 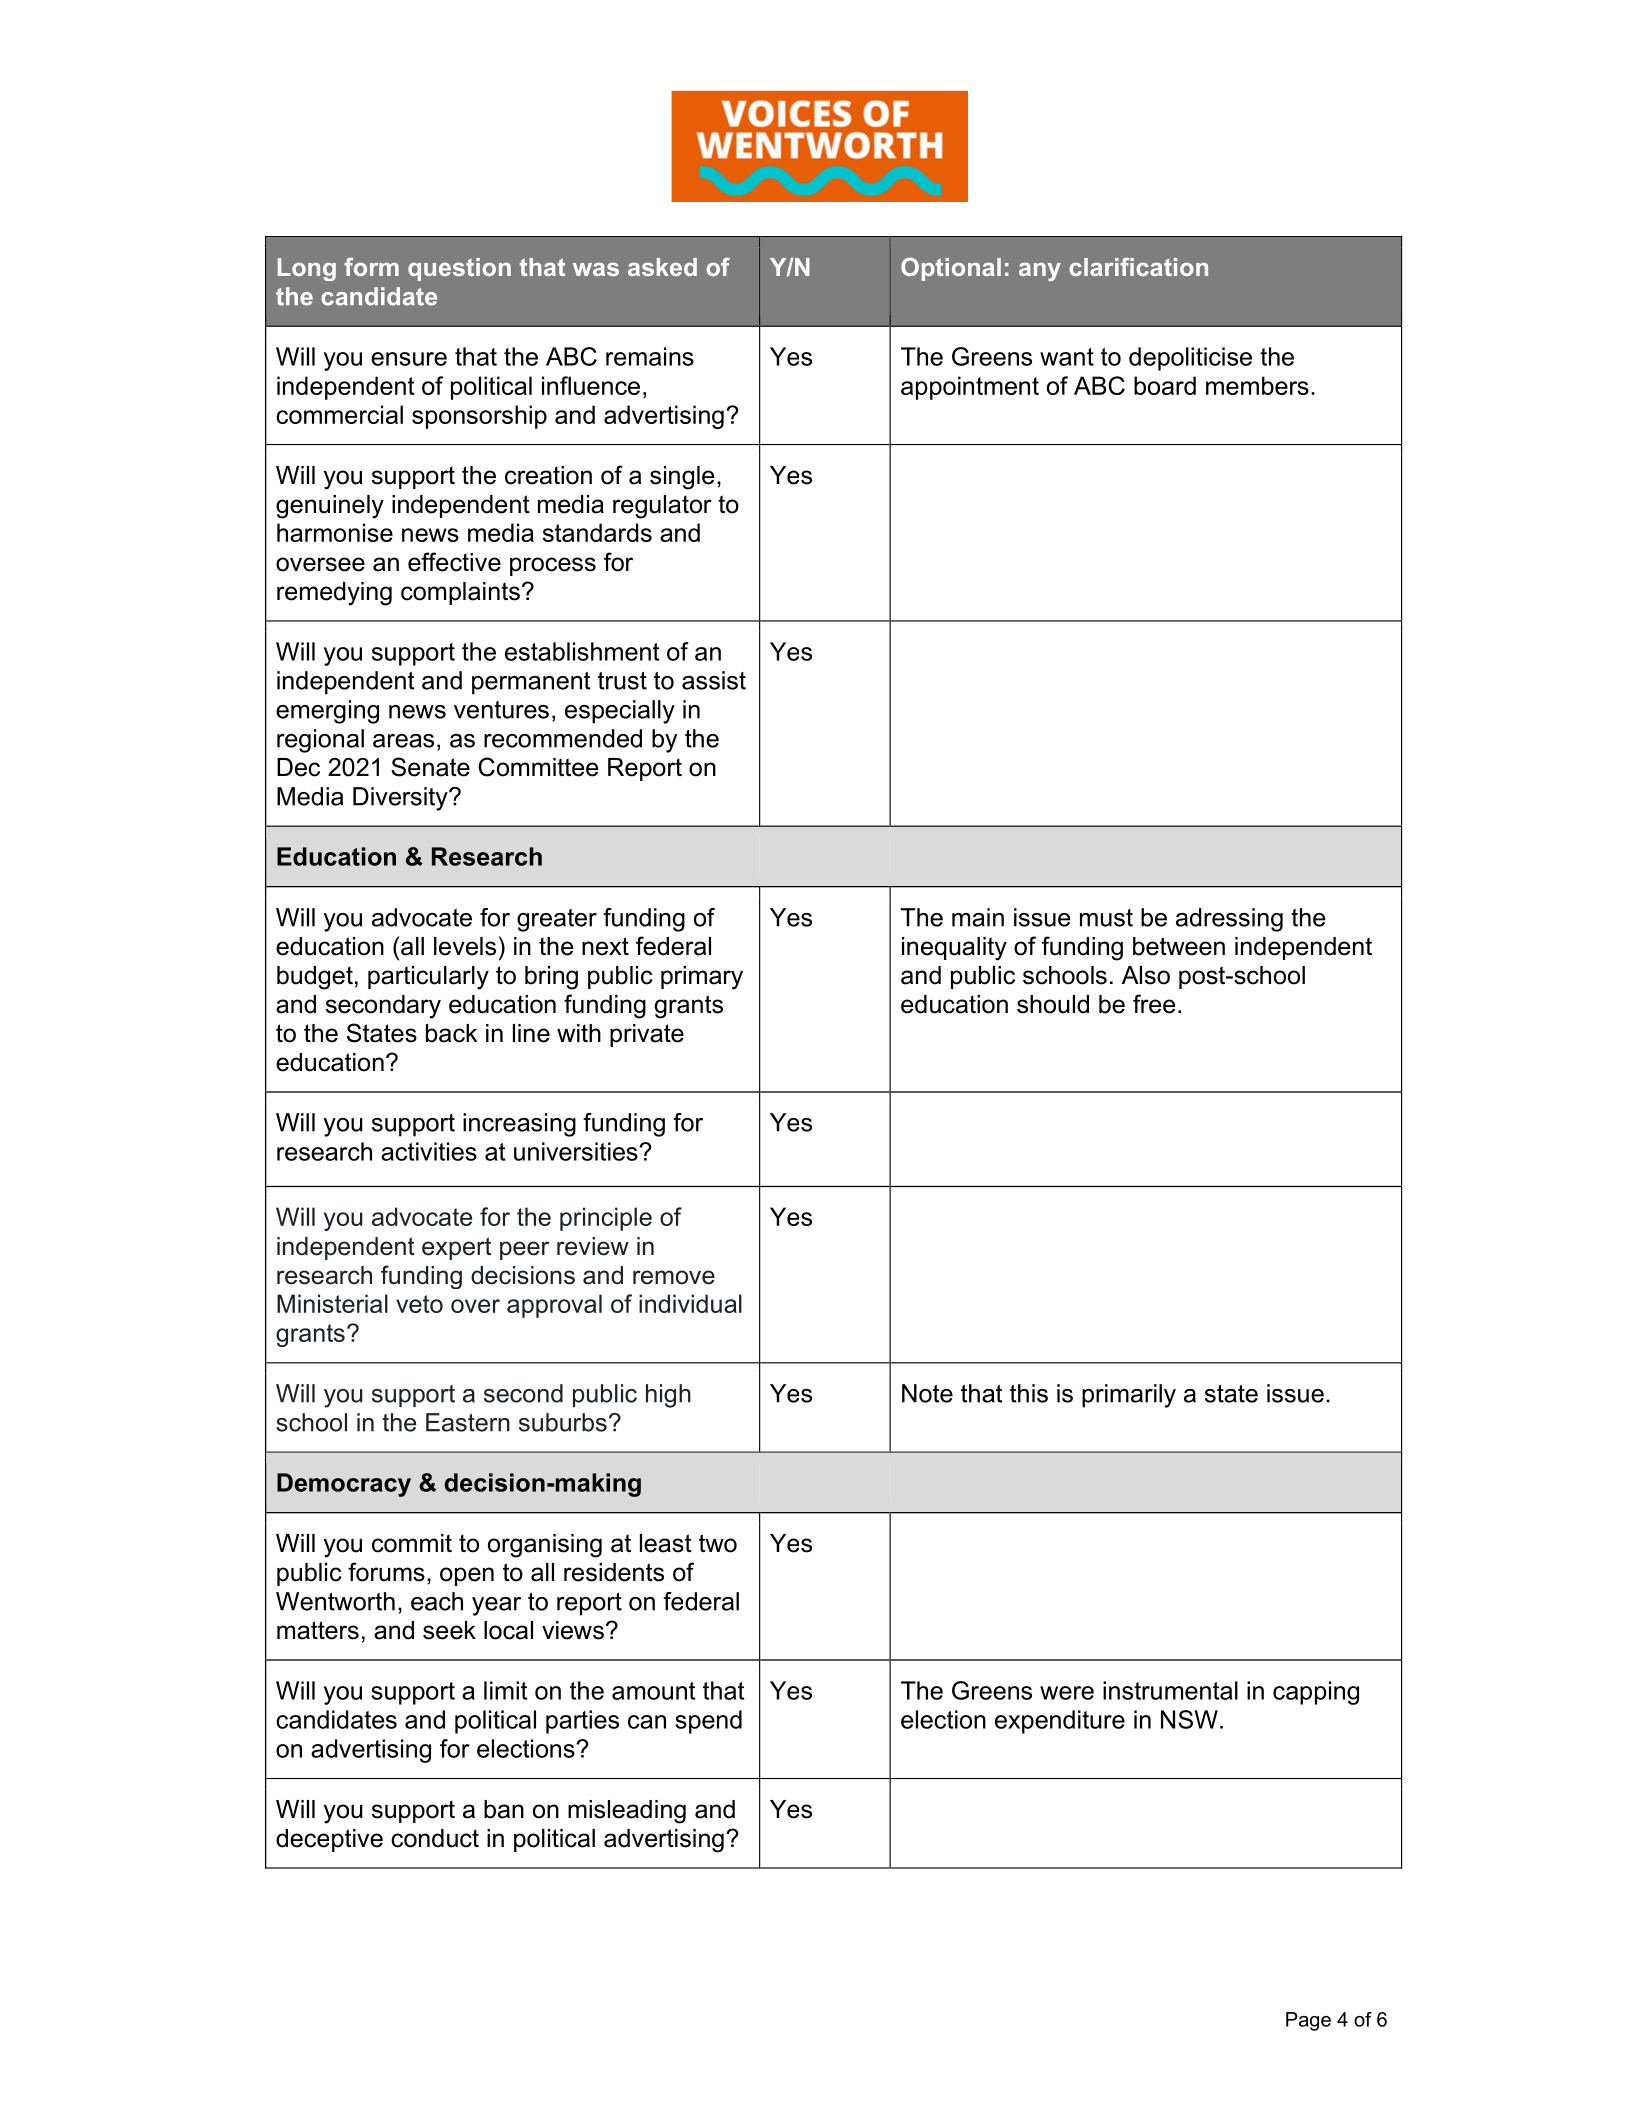 What do you see at coordinates (702, 978) in the screenshot?
I see `primary` at bounding box center [702, 978].
